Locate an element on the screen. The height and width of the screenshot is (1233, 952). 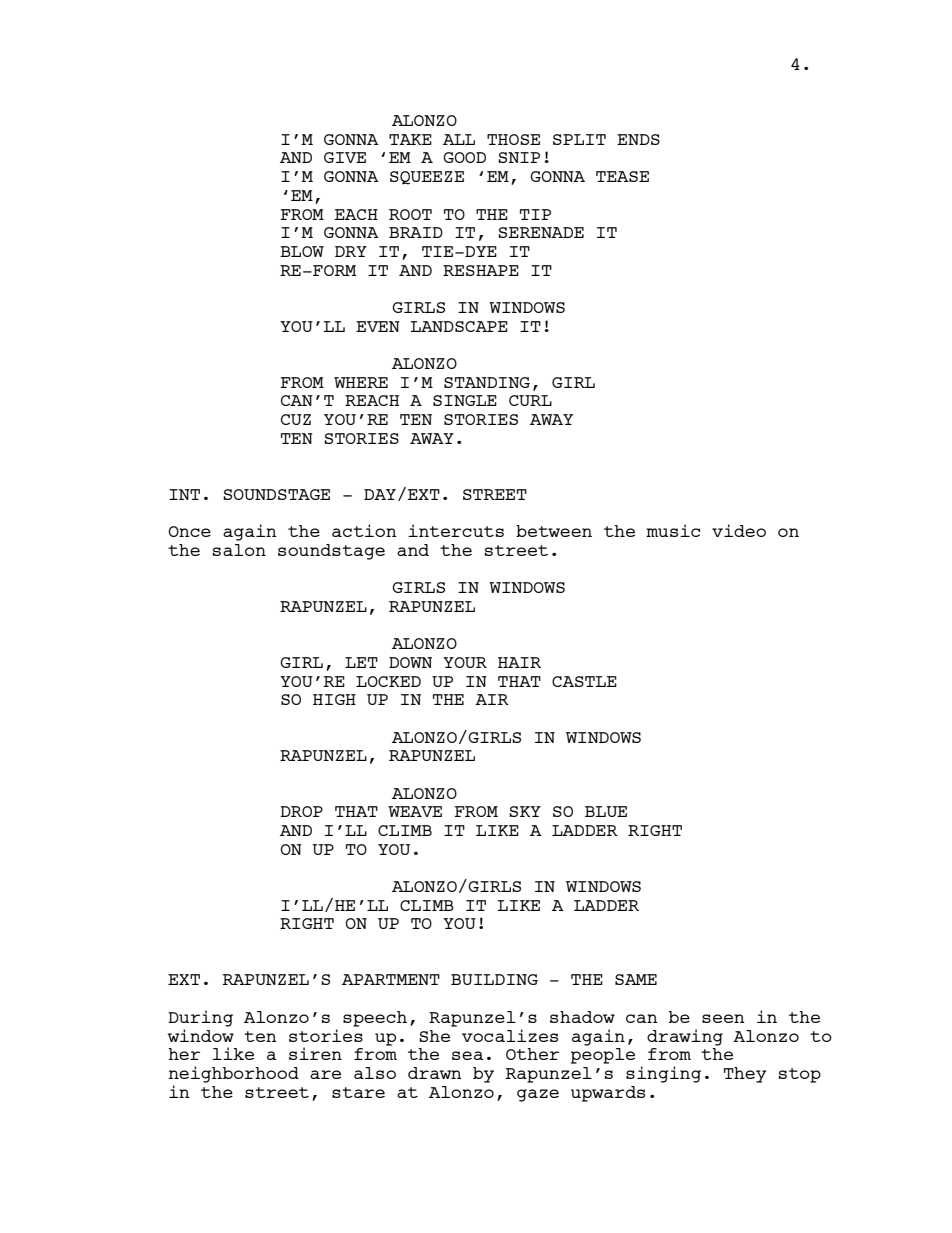
video is located at coordinates (739, 530).
